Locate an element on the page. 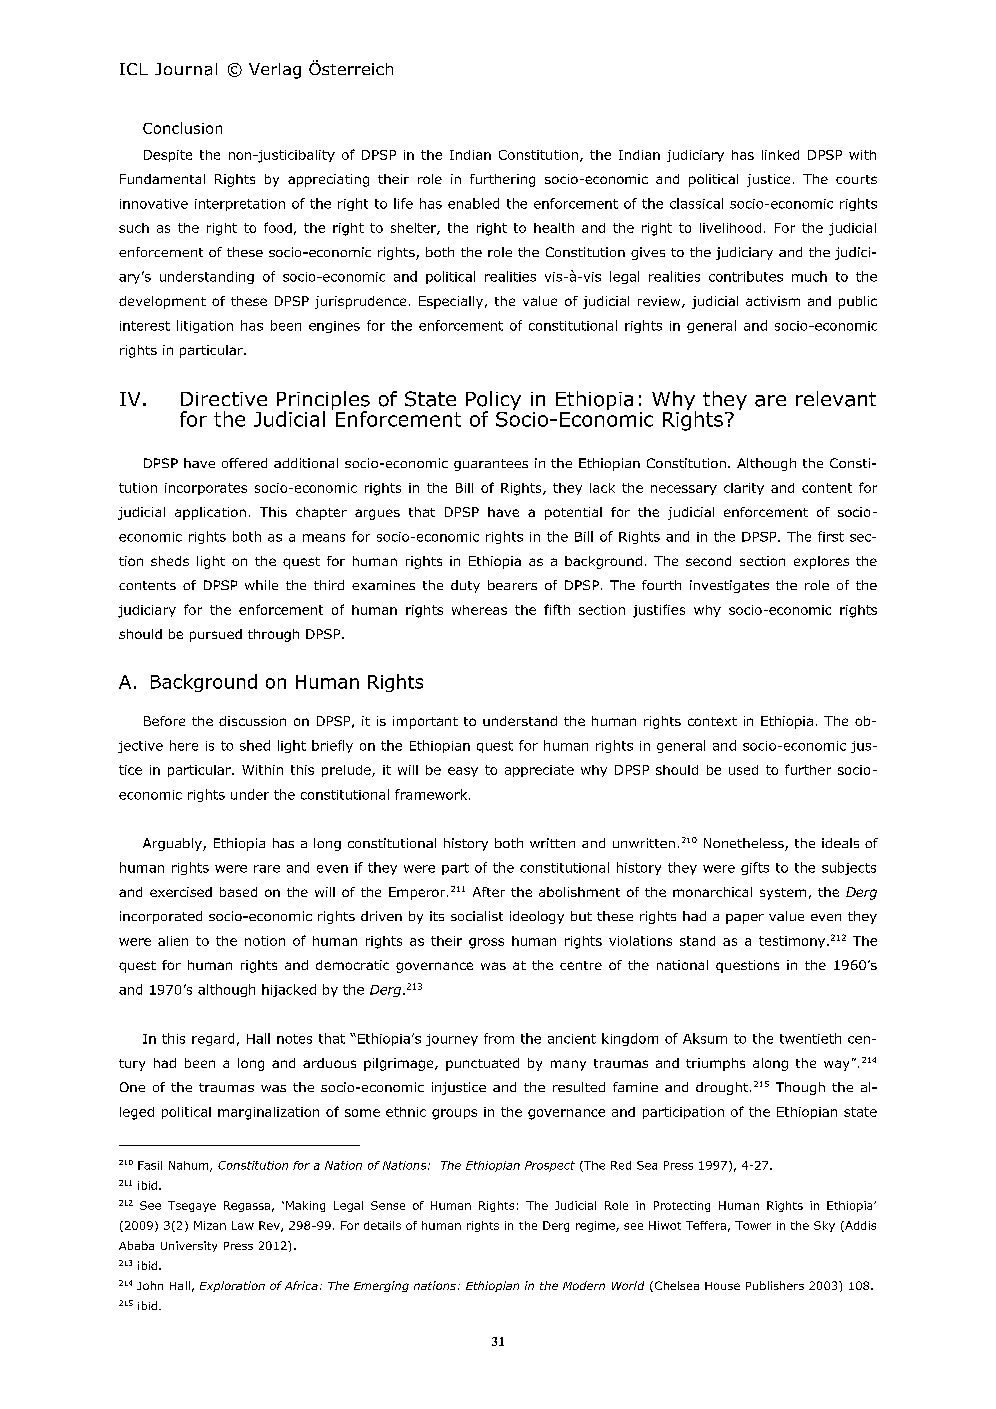 The height and width of the document is (1409, 996). Conclusion is located at coordinates (182, 128).
